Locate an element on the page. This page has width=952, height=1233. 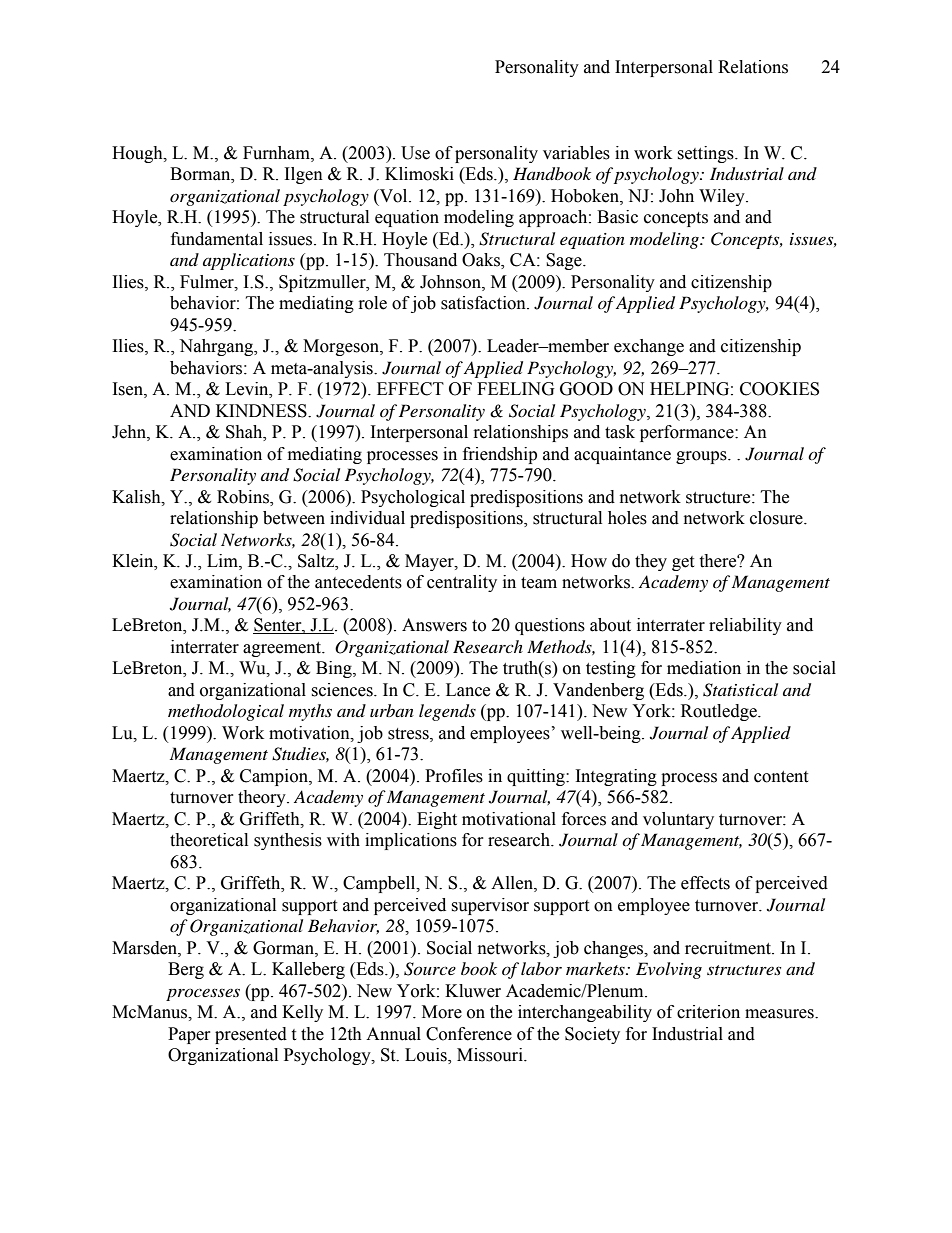
fundamental is located at coordinates (217, 239).
